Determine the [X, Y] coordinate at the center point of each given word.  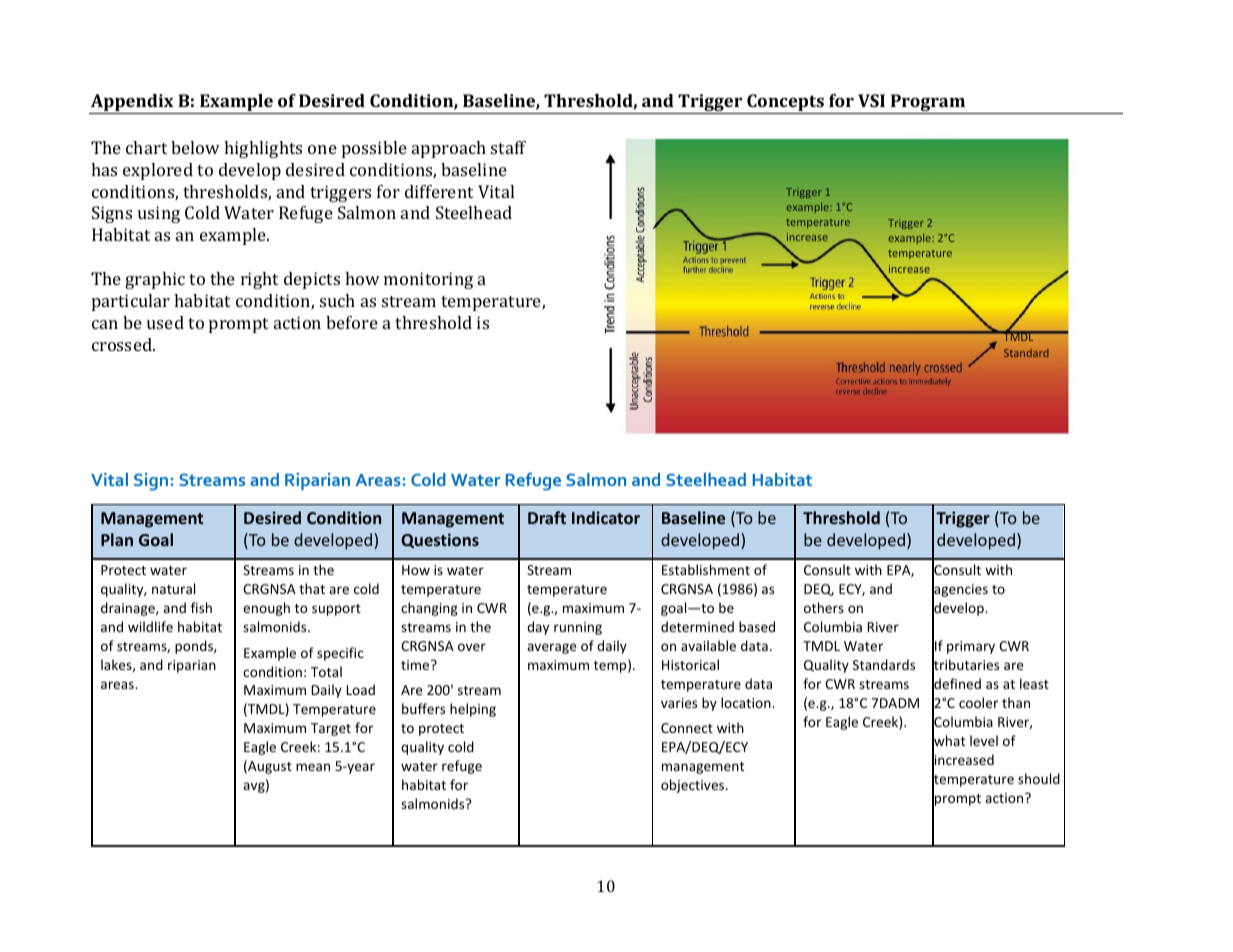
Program [928, 104]
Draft [547, 517]
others [824, 607]
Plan [117, 539]
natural [173, 588]
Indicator [606, 517]
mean [313, 767]
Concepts [785, 104]
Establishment [706, 569]
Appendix [132, 104]
